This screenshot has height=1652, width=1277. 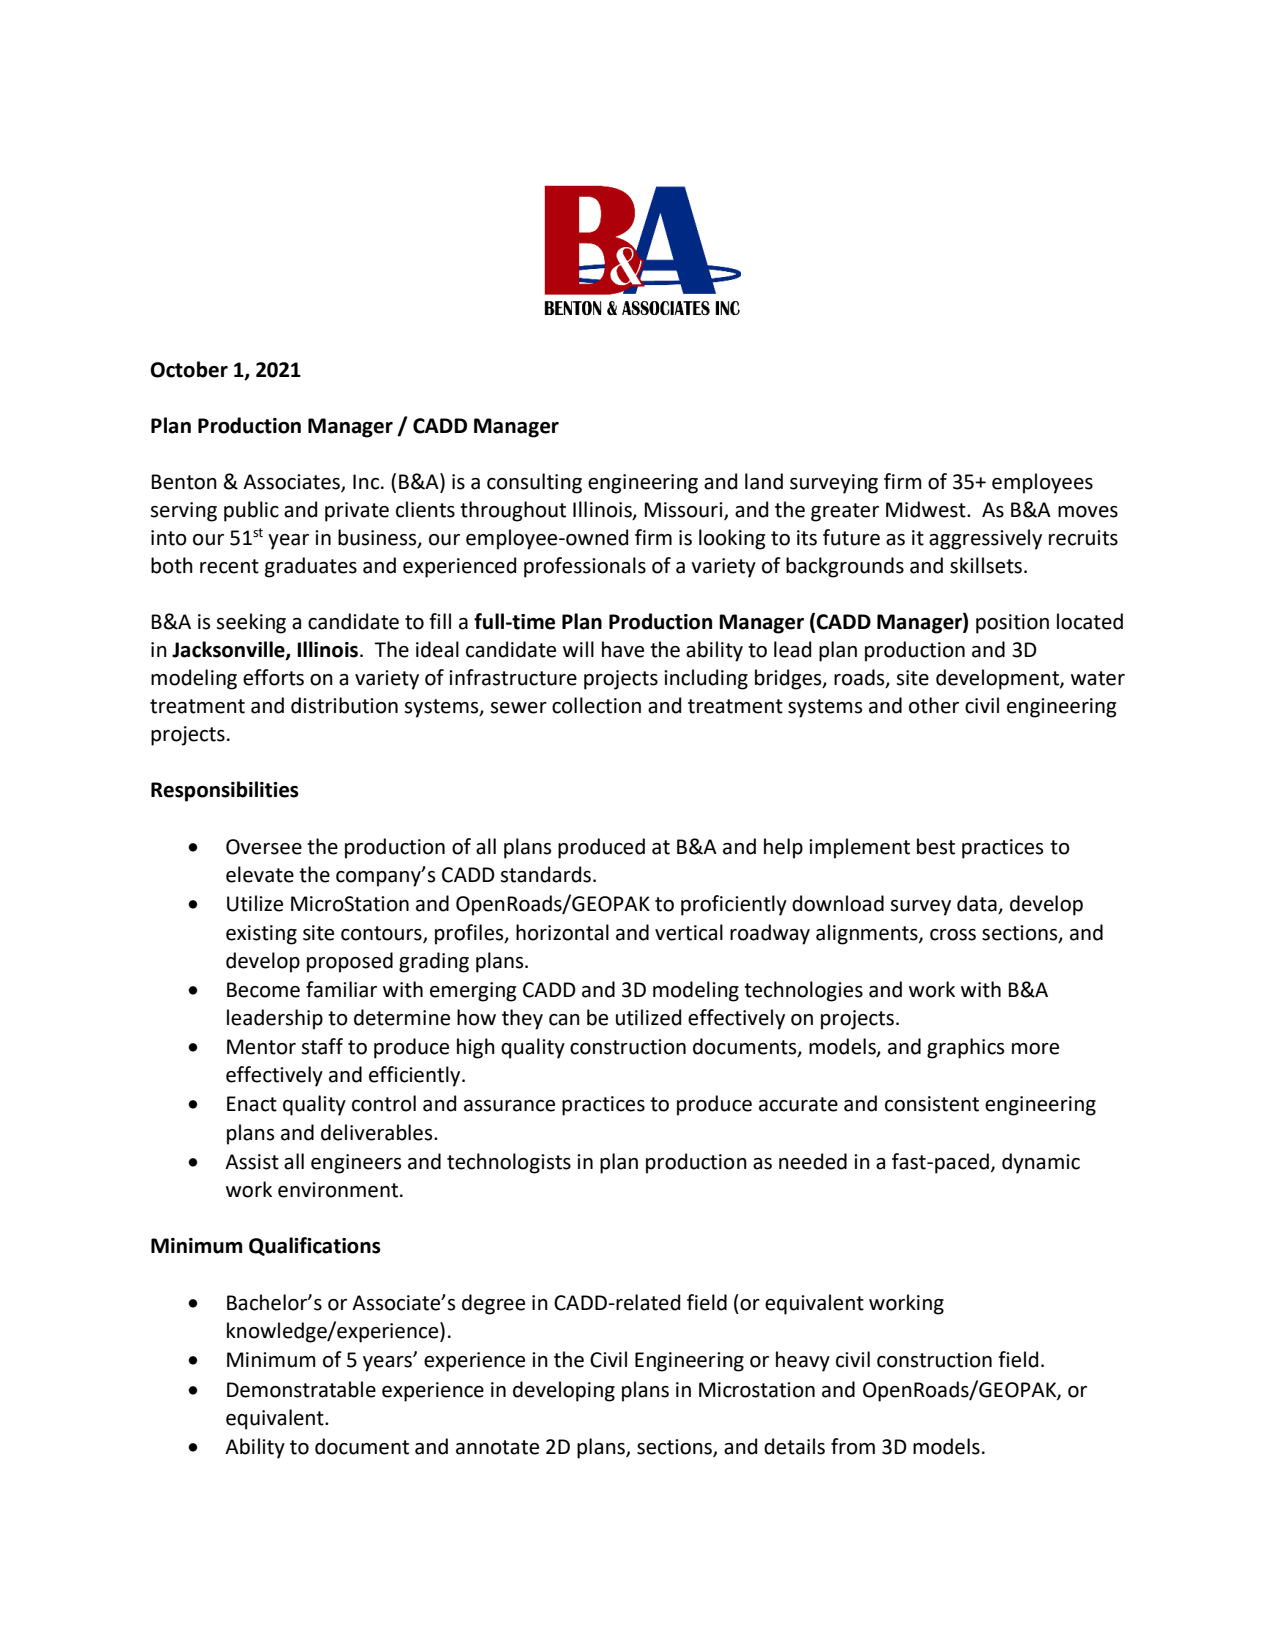 I want to click on dynamic, so click(x=1041, y=1163).
